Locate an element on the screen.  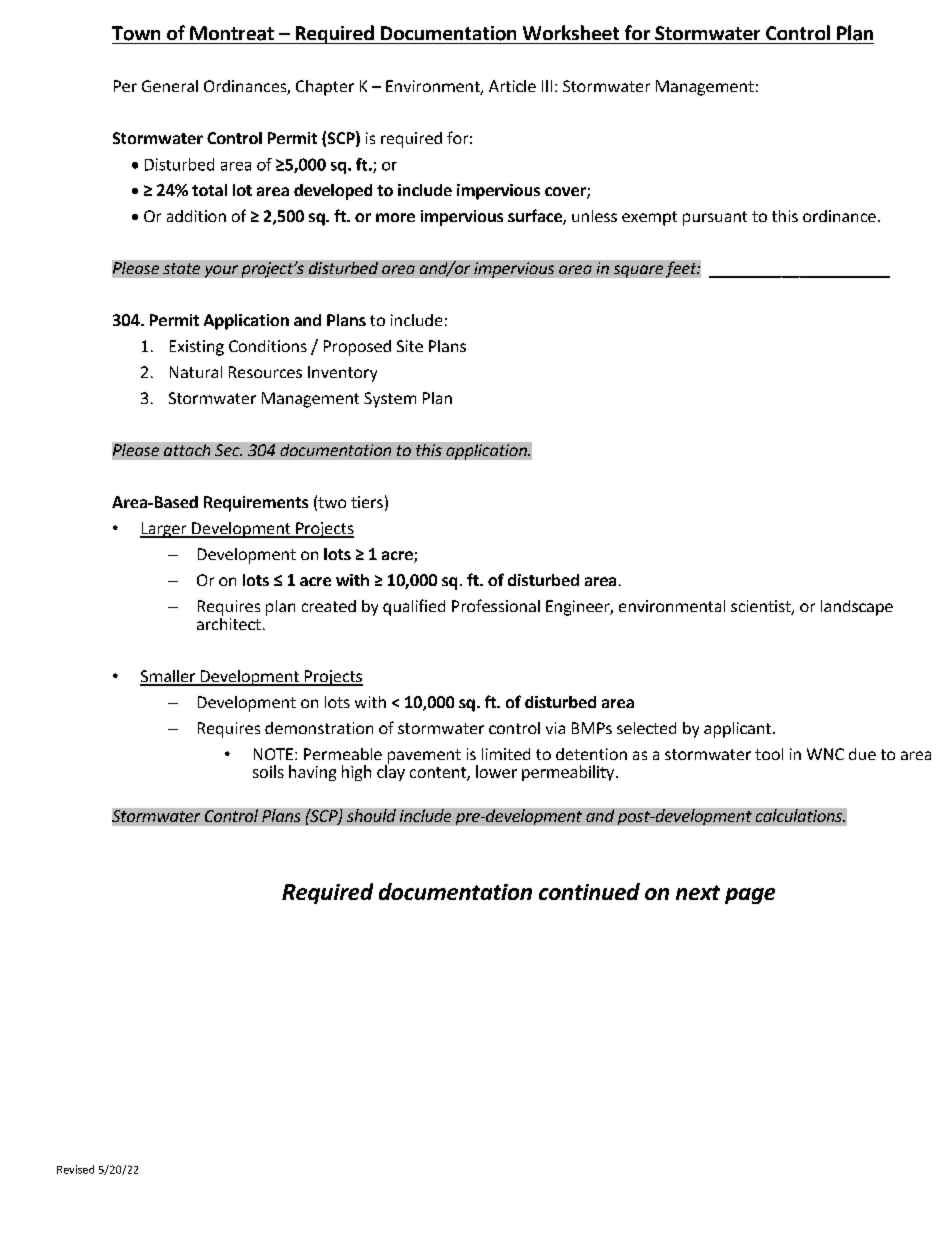
General is located at coordinates (170, 86).
